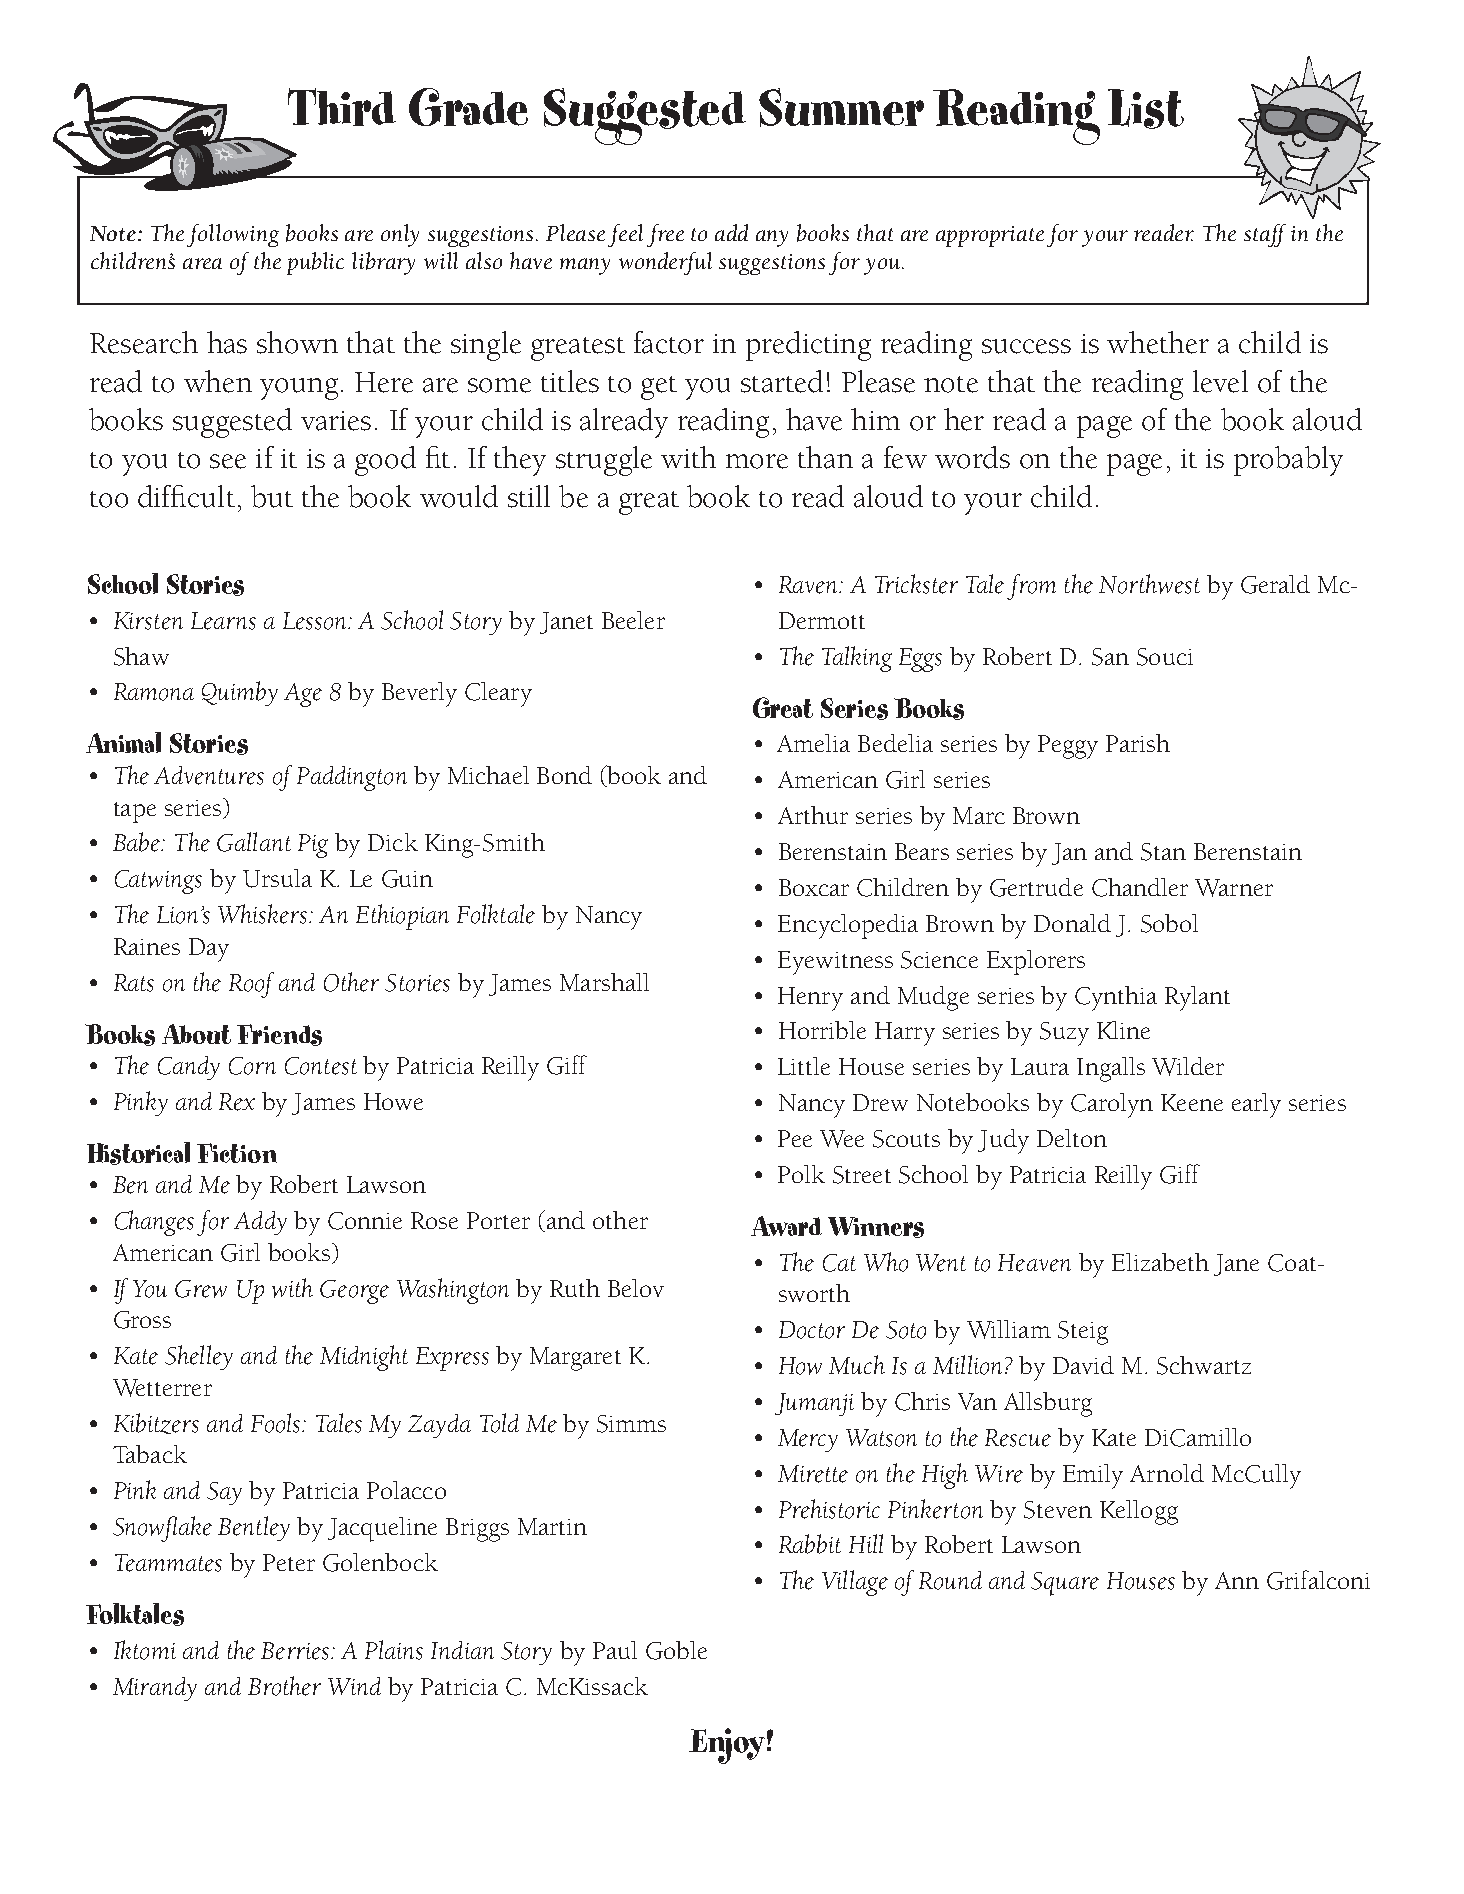 The width and height of the image is (1464, 1894). Describe the element at coordinates (277, 878) in the image. I see `Ursula` at that location.
